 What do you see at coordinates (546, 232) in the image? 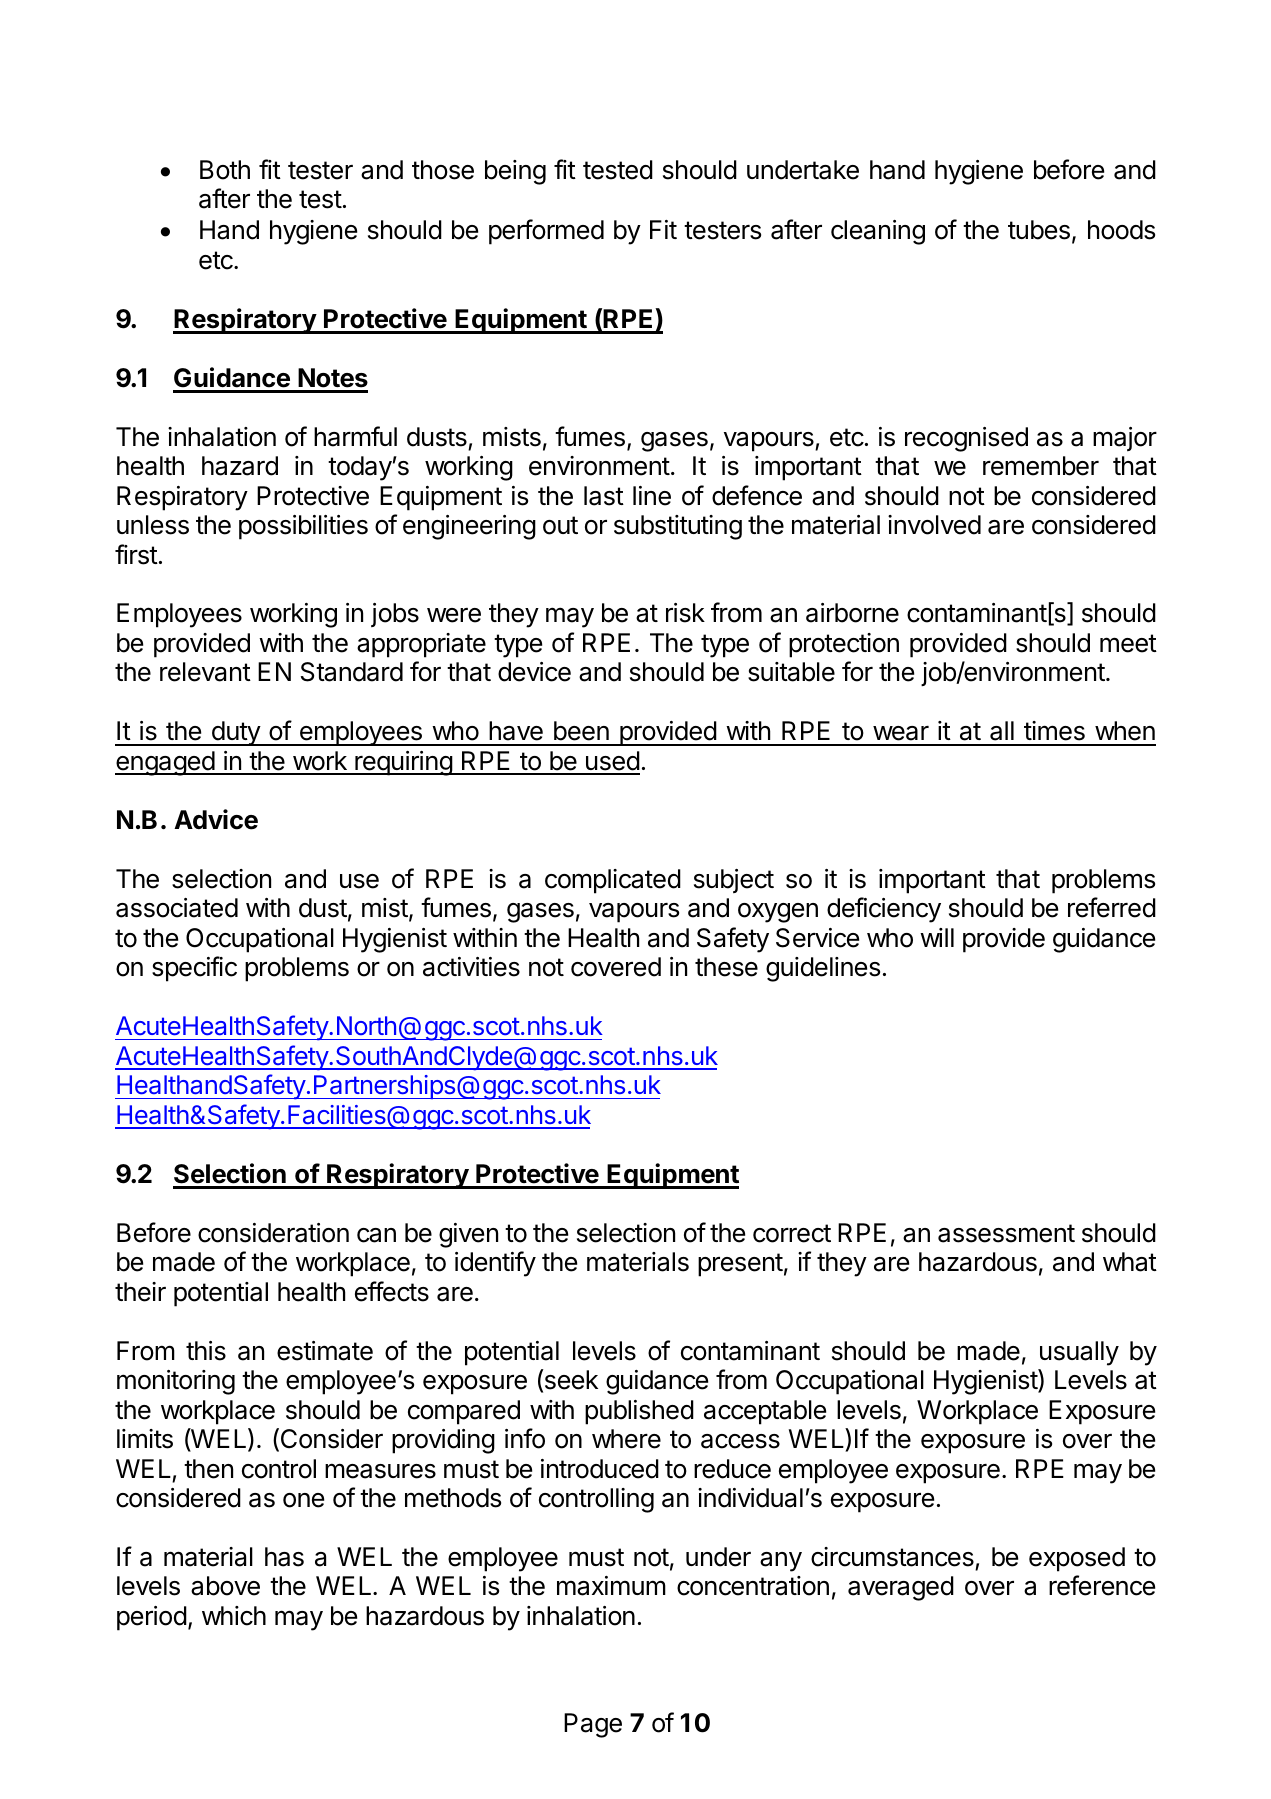
I see `performed` at bounding box center [546, 232].
